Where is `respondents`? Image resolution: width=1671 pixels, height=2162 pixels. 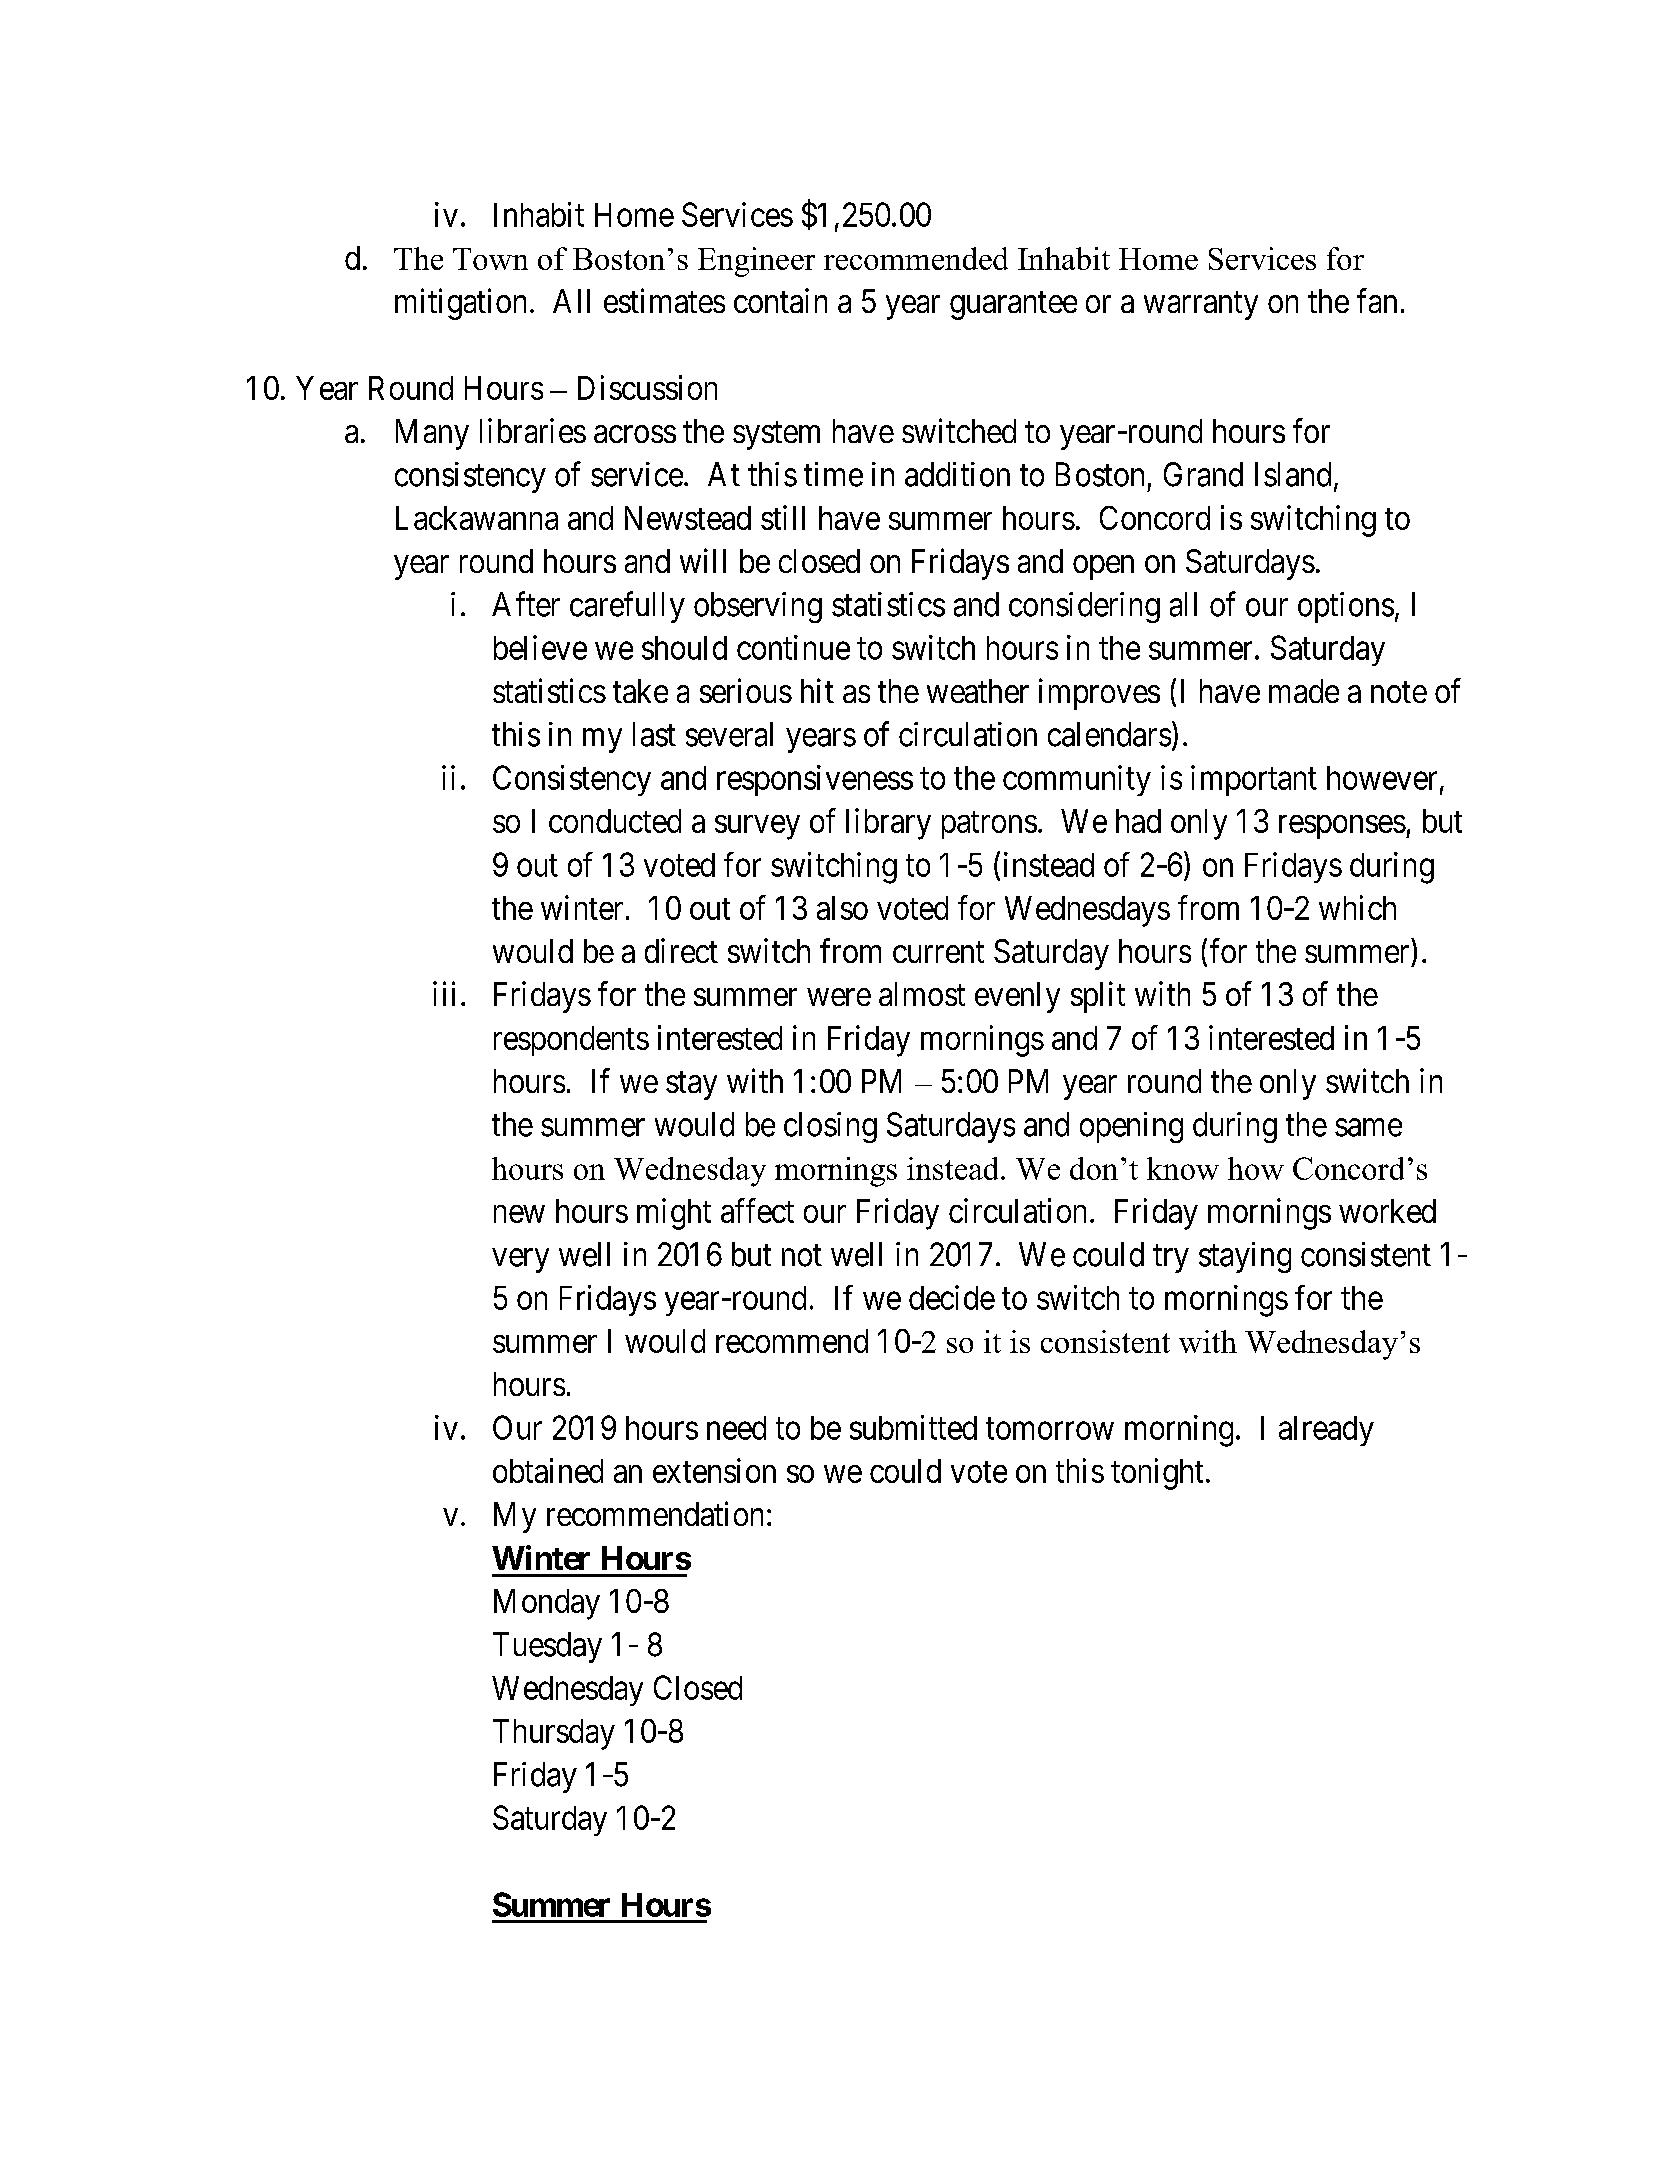
respondents is located at coordinates (571, 1041).
